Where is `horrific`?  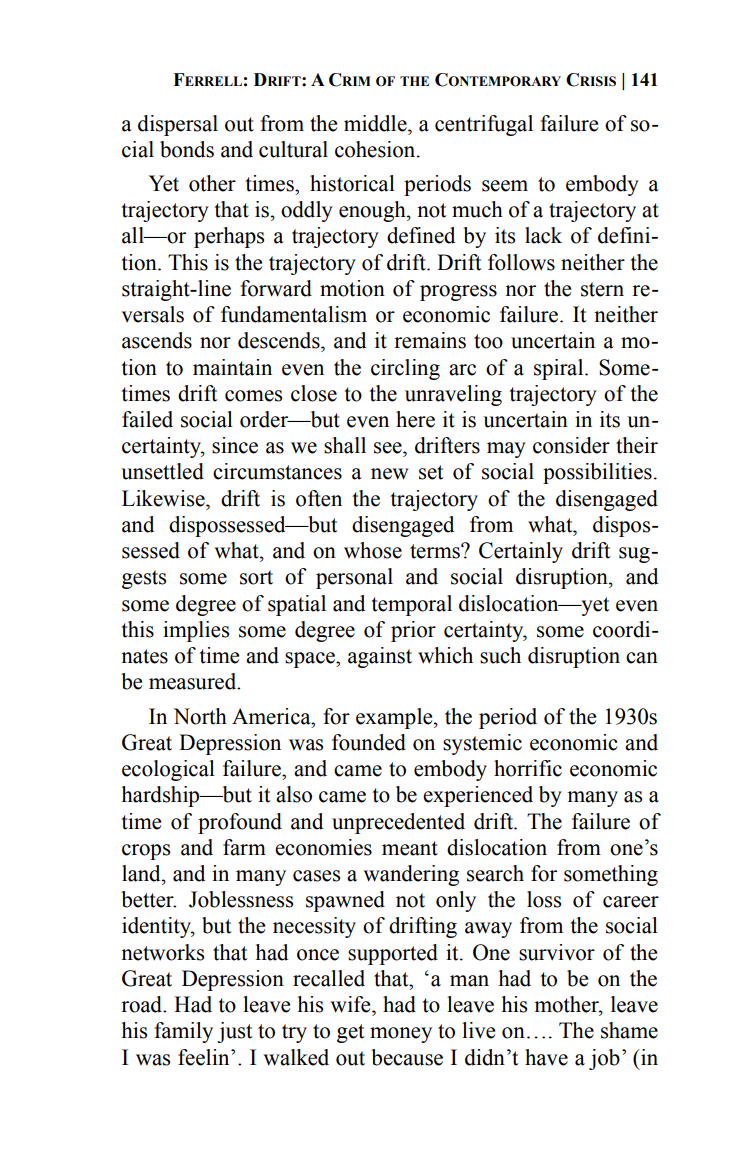
horrific is located at coordinates (528, 768).
